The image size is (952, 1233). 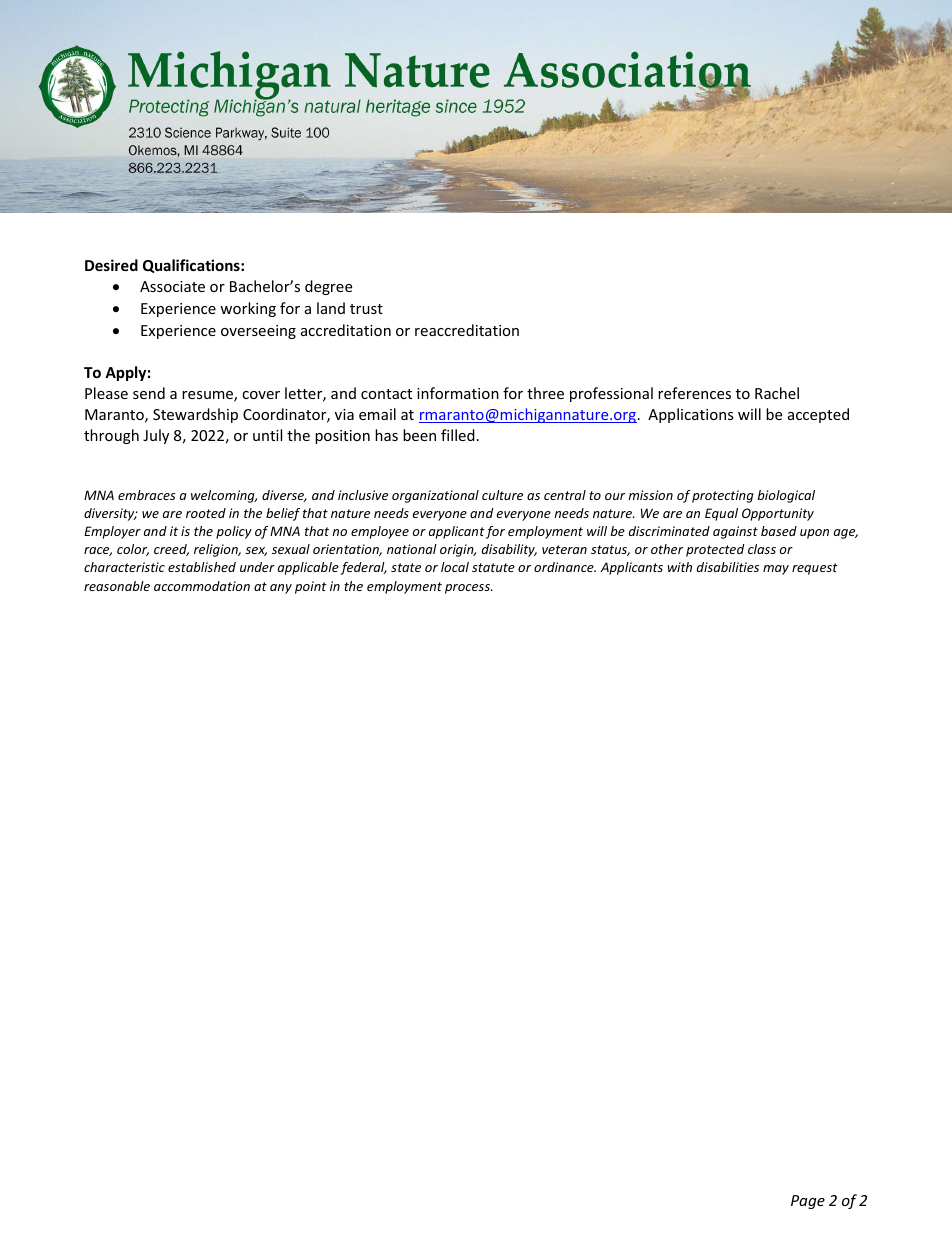 What do you see at coordinates (366, 309) in the document?
I see `trust` at bounding box center [366, 309].
